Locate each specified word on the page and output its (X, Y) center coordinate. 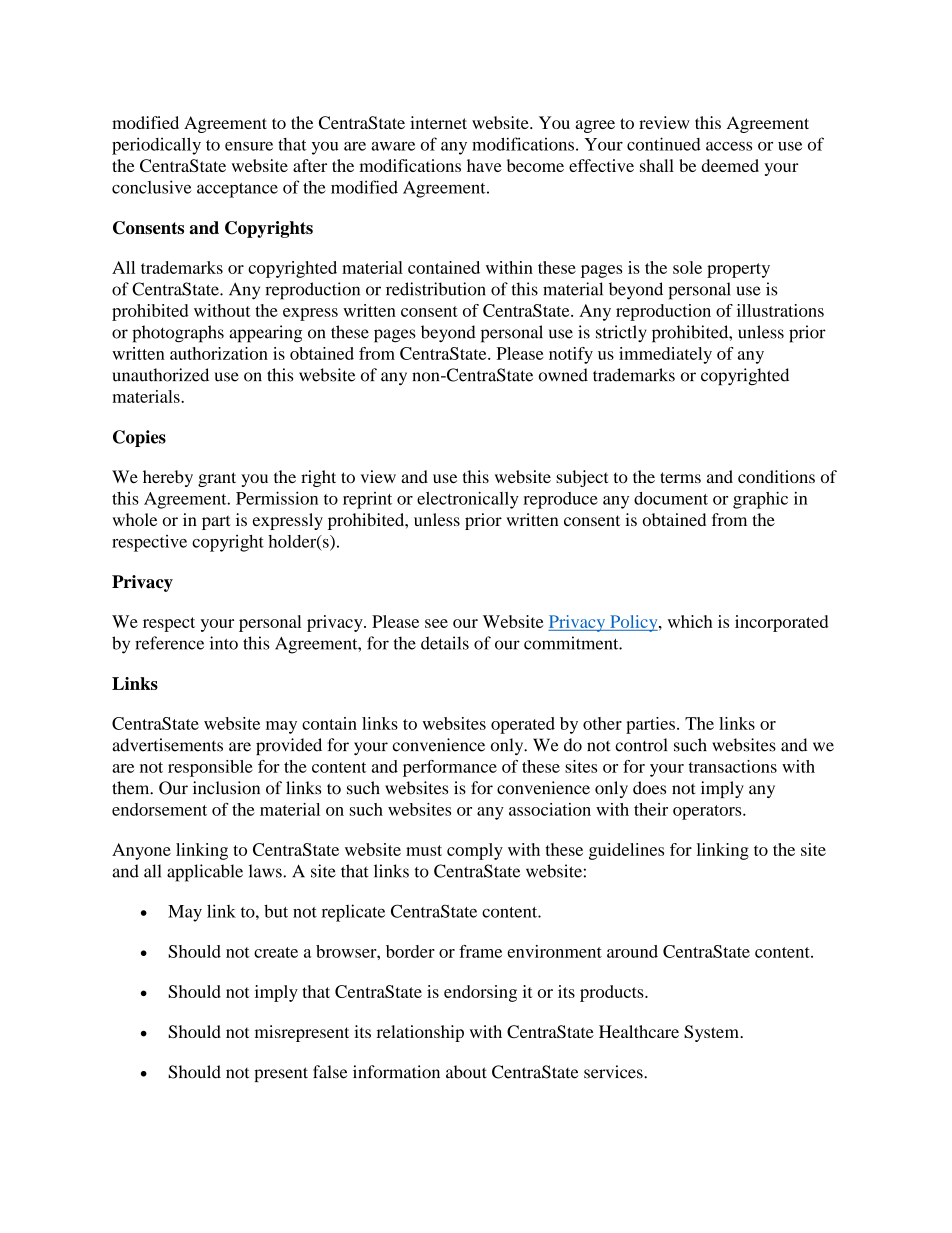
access (729, 146)
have (484, 165)
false (330, 1072)
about (466, 1072)
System (712, 1033)
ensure (249, 146)
